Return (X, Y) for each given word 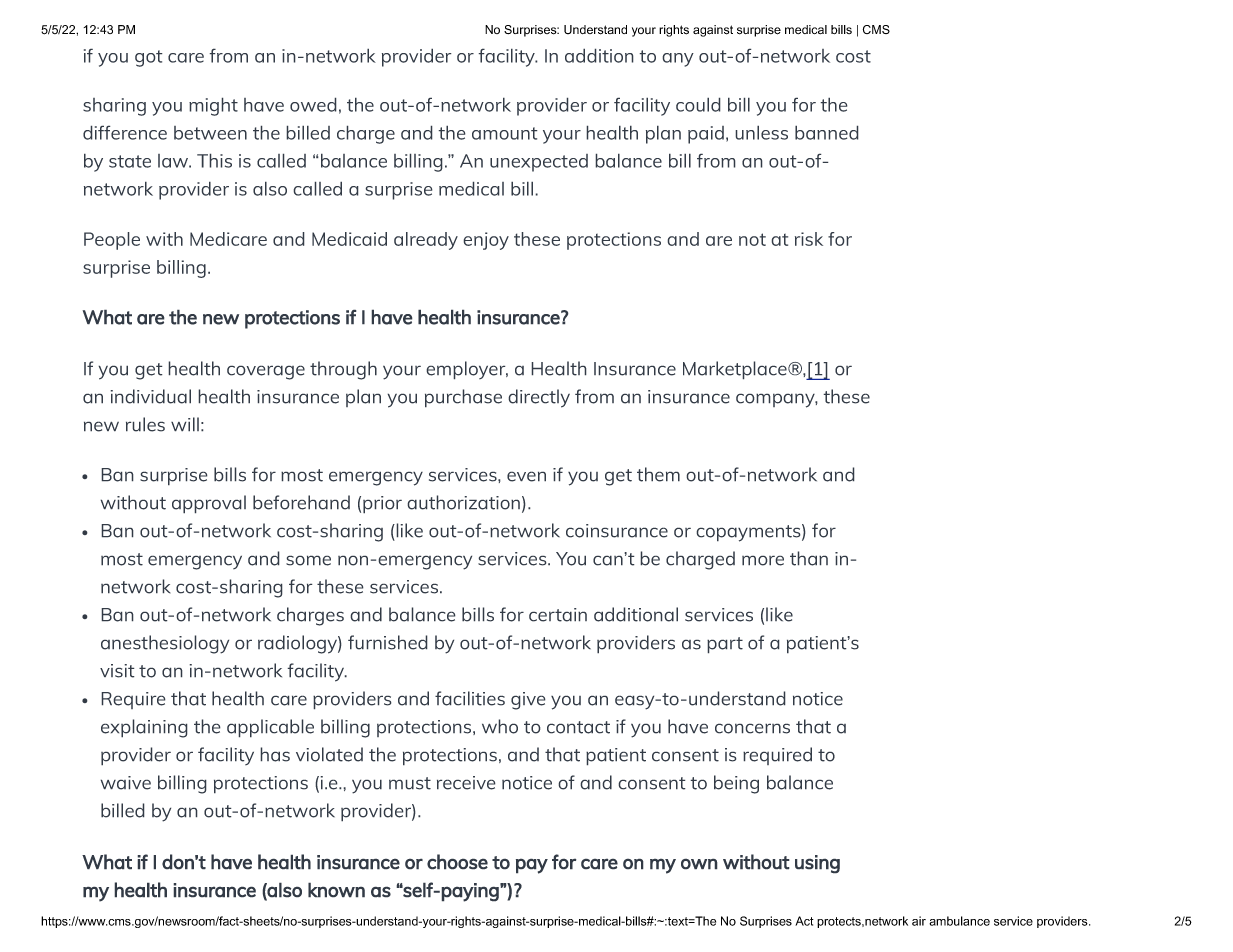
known (336, 890)
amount (505, 133)
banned (827, 132)
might (213, 106)
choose (457, 862)
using (817, 864)
